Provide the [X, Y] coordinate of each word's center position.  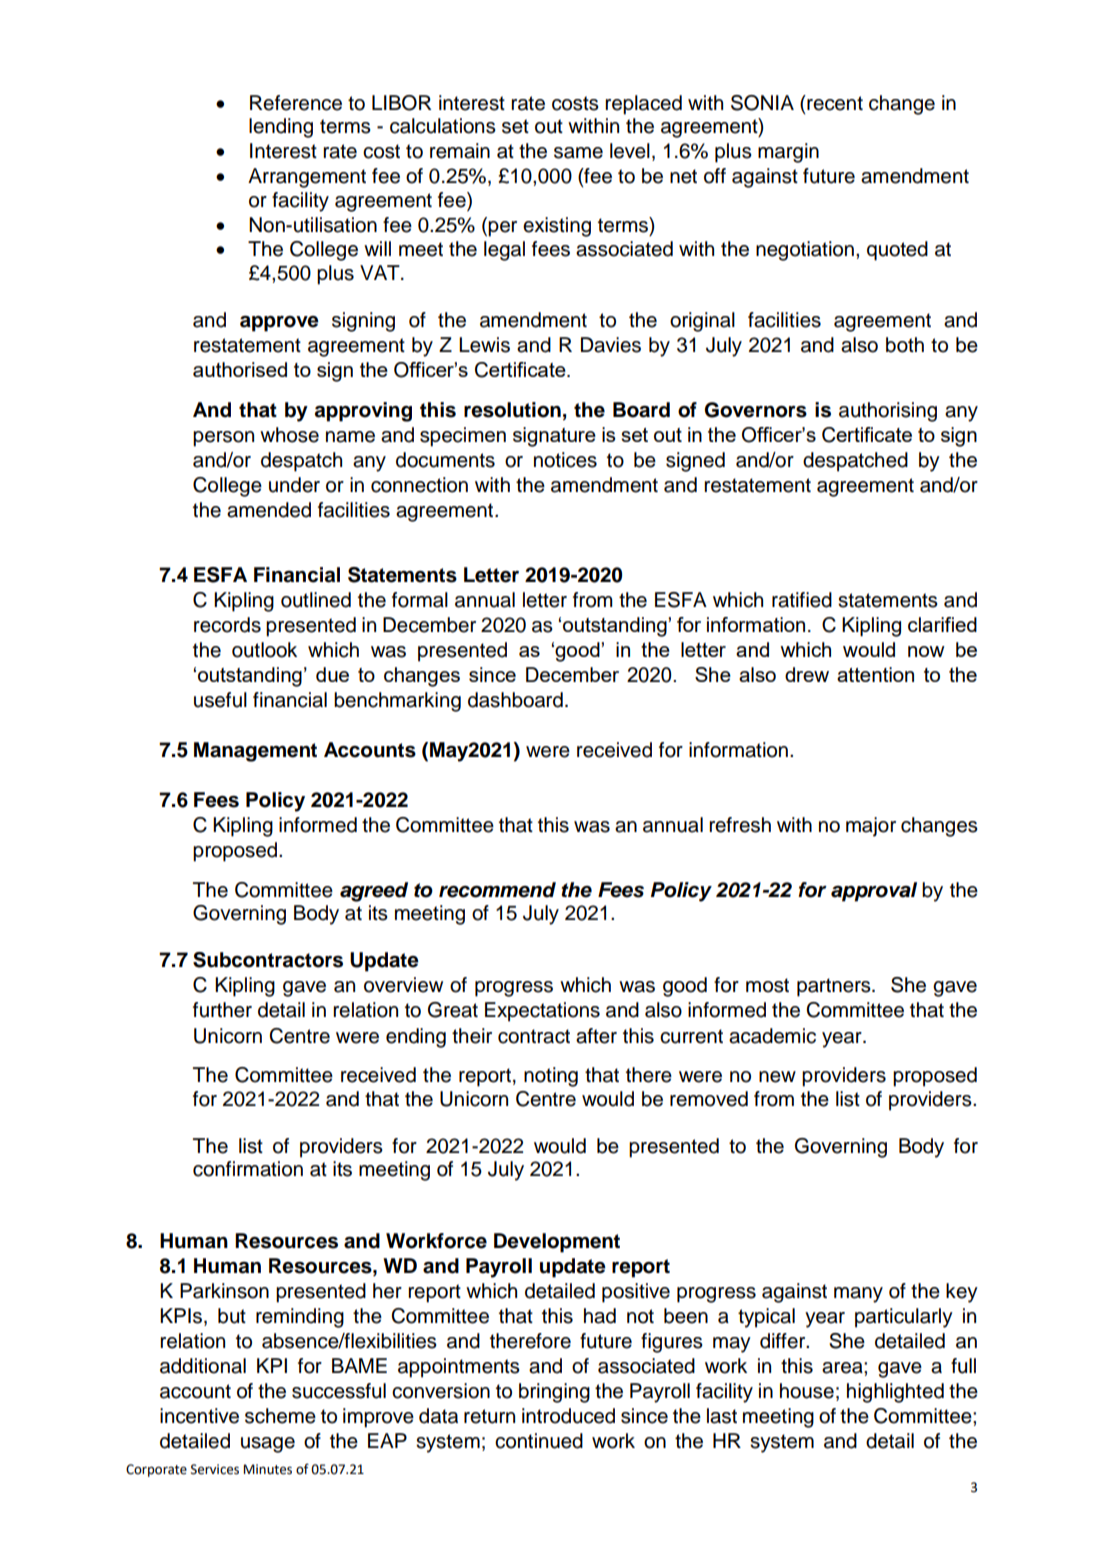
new [777, 1077]
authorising [888, 412]
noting [551, 1077]
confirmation [248, 1169]
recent [834, 103]
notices [565, 460]
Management [255, 752]
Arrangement [307, 178]
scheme [280, 1416]
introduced [568, 1416]
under [294, 485]
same [578, 153]
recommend [497, 890]
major [871, 827]
